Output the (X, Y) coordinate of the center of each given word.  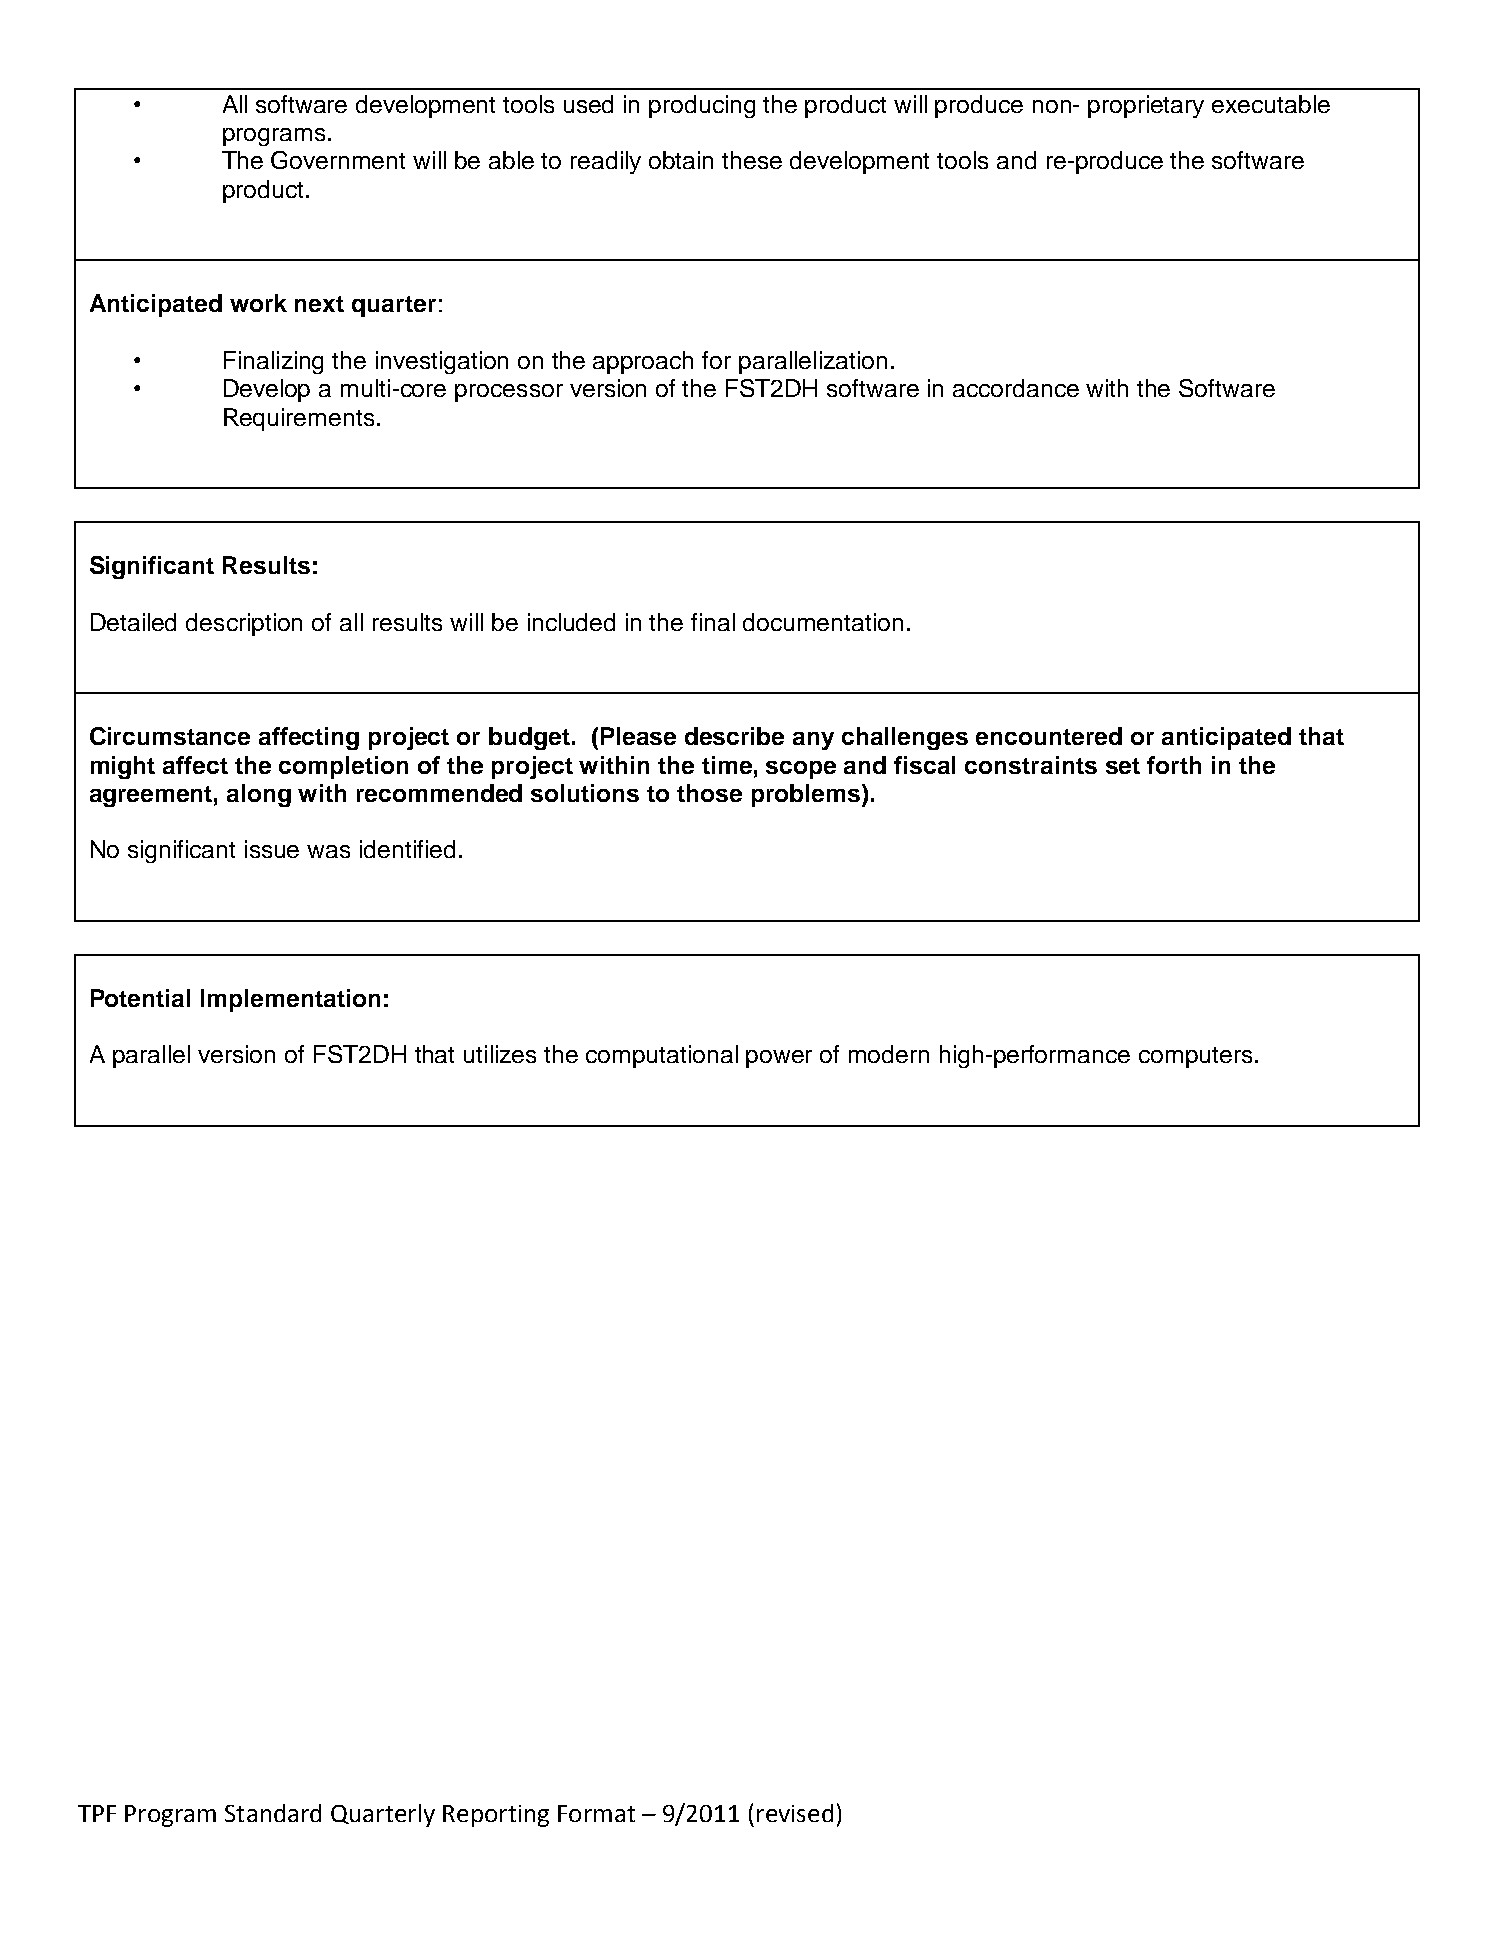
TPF (97, 1813)
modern (889, 1054)
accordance (1016, 388)
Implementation (290, 1000)
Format (596, 1813)
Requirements (299, 419)
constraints (1031, 765)
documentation (823, 622)
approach (643, 362)
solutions (585, 793)
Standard (273, 1813)
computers (1195, 1057)
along (259, 795)
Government (338, 160)
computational (662, 1056)
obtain (681, 160)
